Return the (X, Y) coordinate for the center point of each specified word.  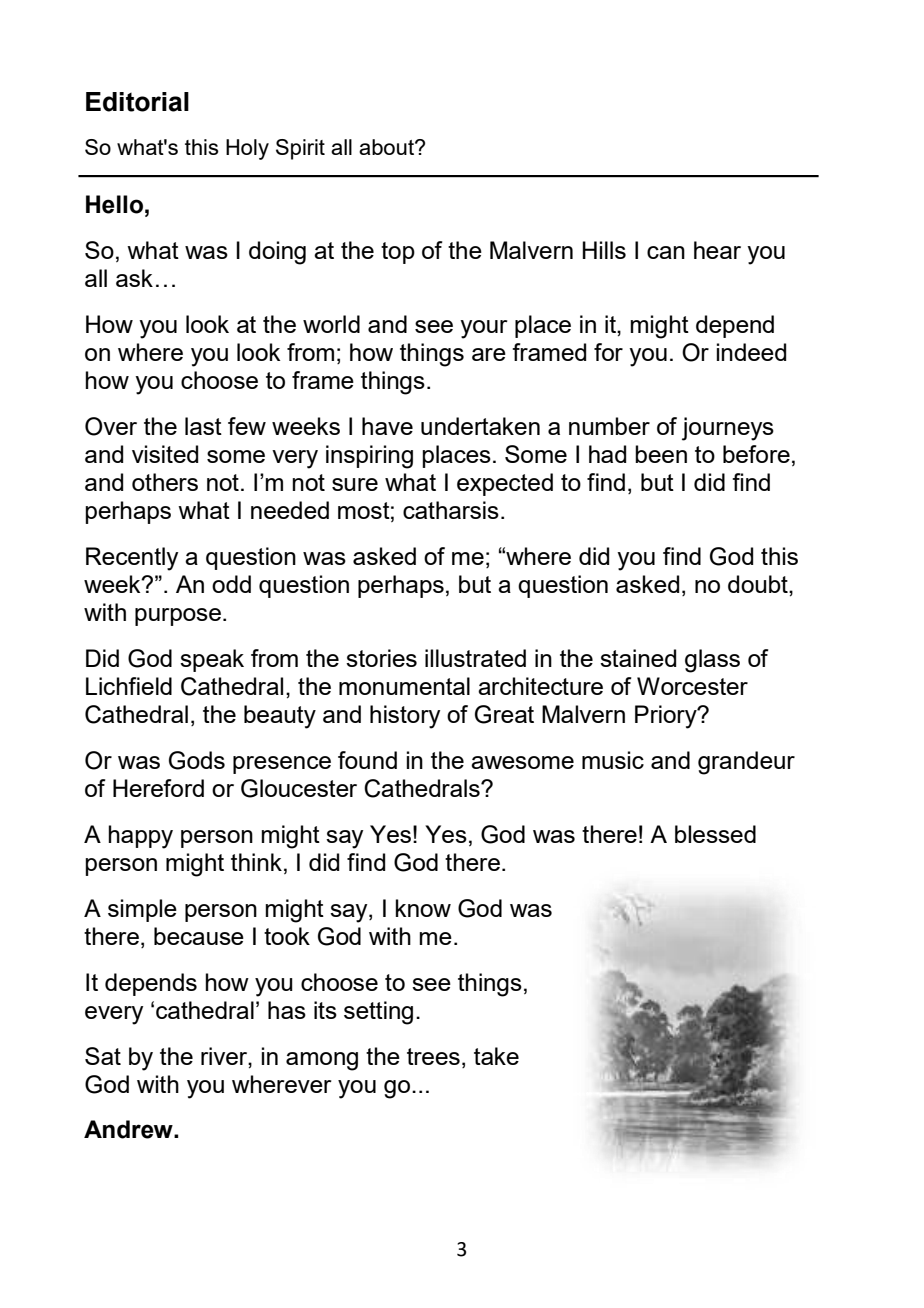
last (203, 426)
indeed (751, 352)
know (423, 908)
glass (712, 661)
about (387, 147)
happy (140, 837)
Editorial (137, 102)
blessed (715, 834)
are (489, 354)
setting (378, 1013)
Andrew (129, 1129)
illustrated (475, 658)
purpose (178, 617)
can (666, 252)
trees (433, 1056)
